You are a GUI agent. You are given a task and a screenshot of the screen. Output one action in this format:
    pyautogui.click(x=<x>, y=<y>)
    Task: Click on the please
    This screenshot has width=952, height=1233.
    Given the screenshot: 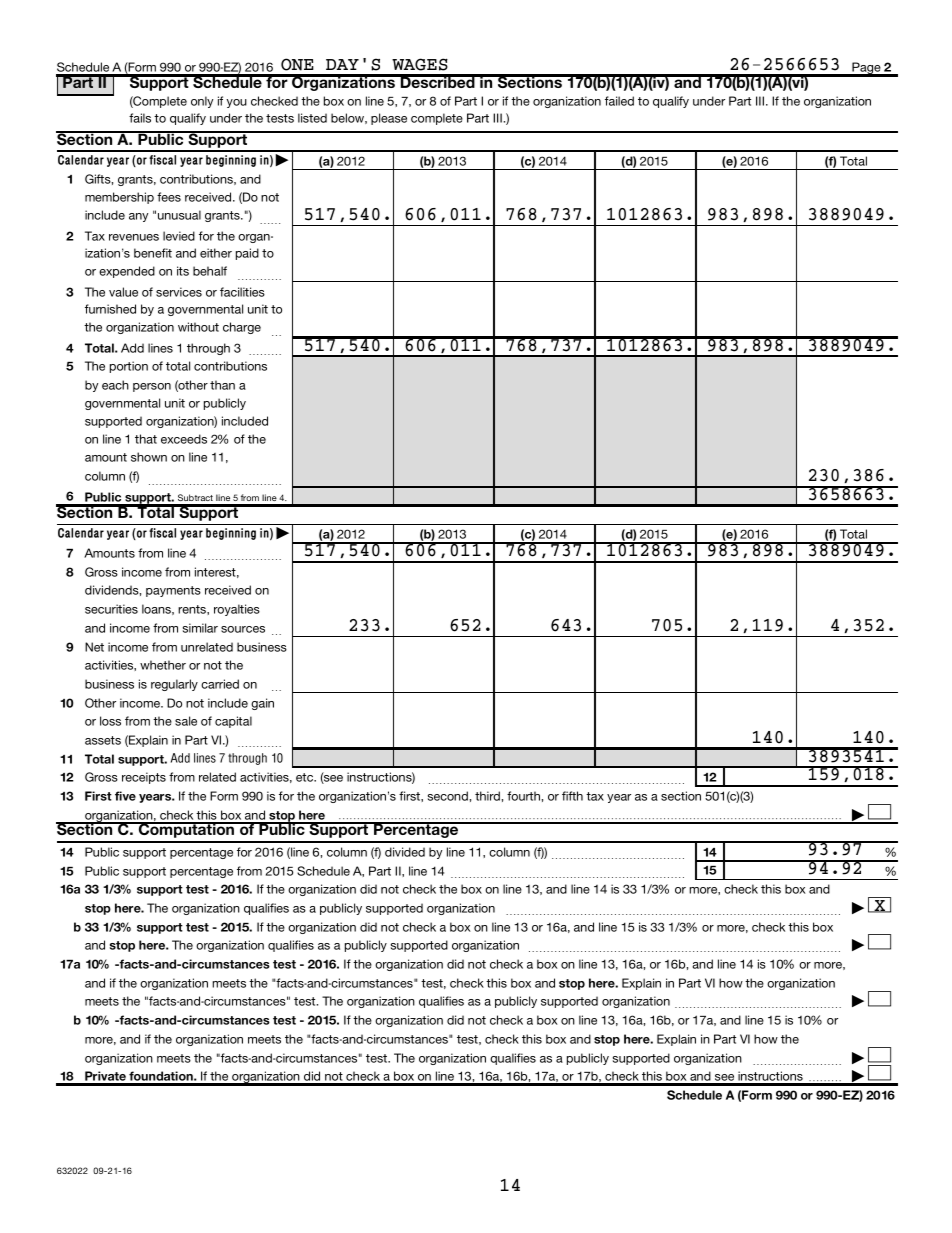 What is the action you would take?
    pyautogui.click(x=389, y=119)
